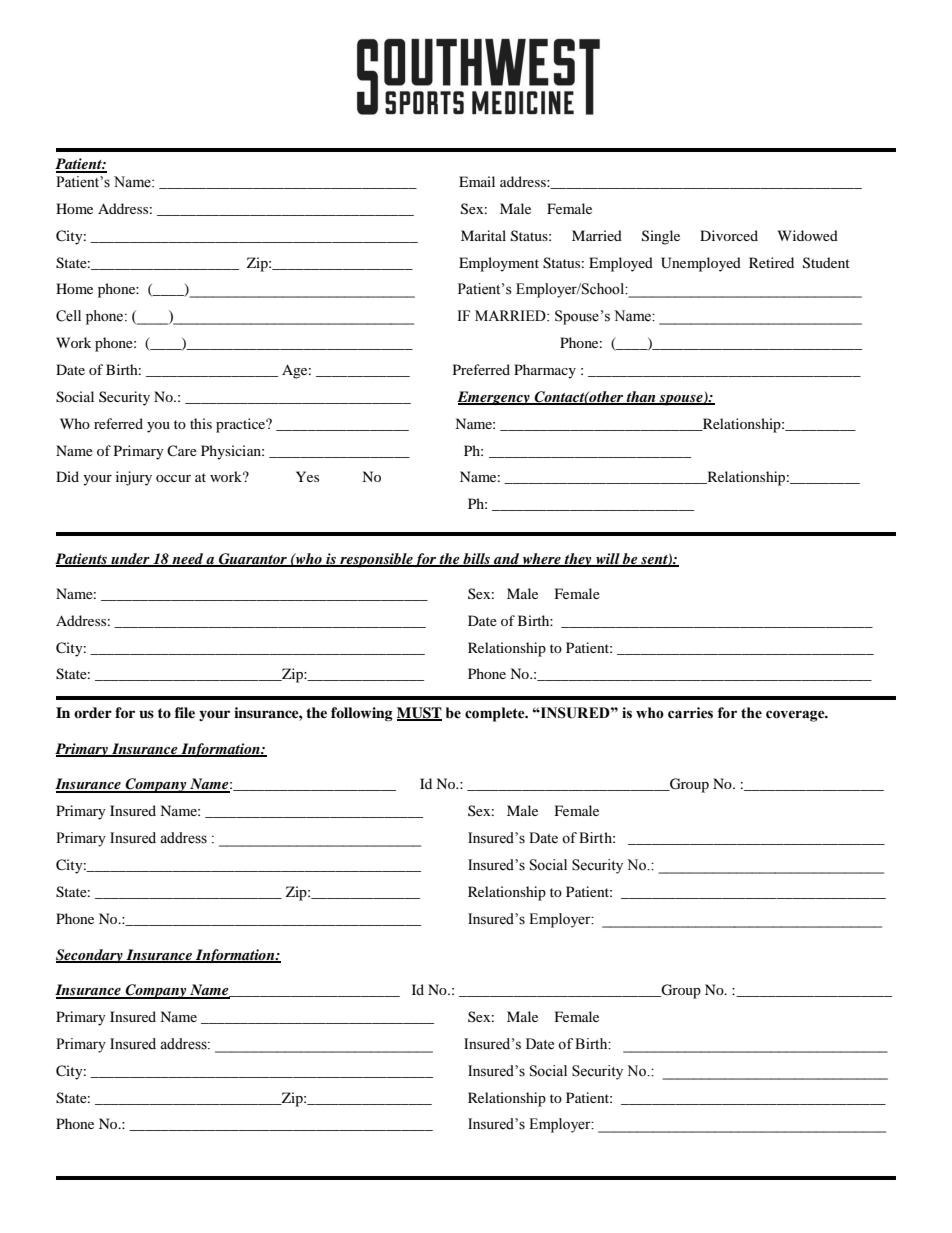 The image size is (952, 1233). Describe the element at coordinates (90, 956) in the page. I see `Secondary` at that location.
